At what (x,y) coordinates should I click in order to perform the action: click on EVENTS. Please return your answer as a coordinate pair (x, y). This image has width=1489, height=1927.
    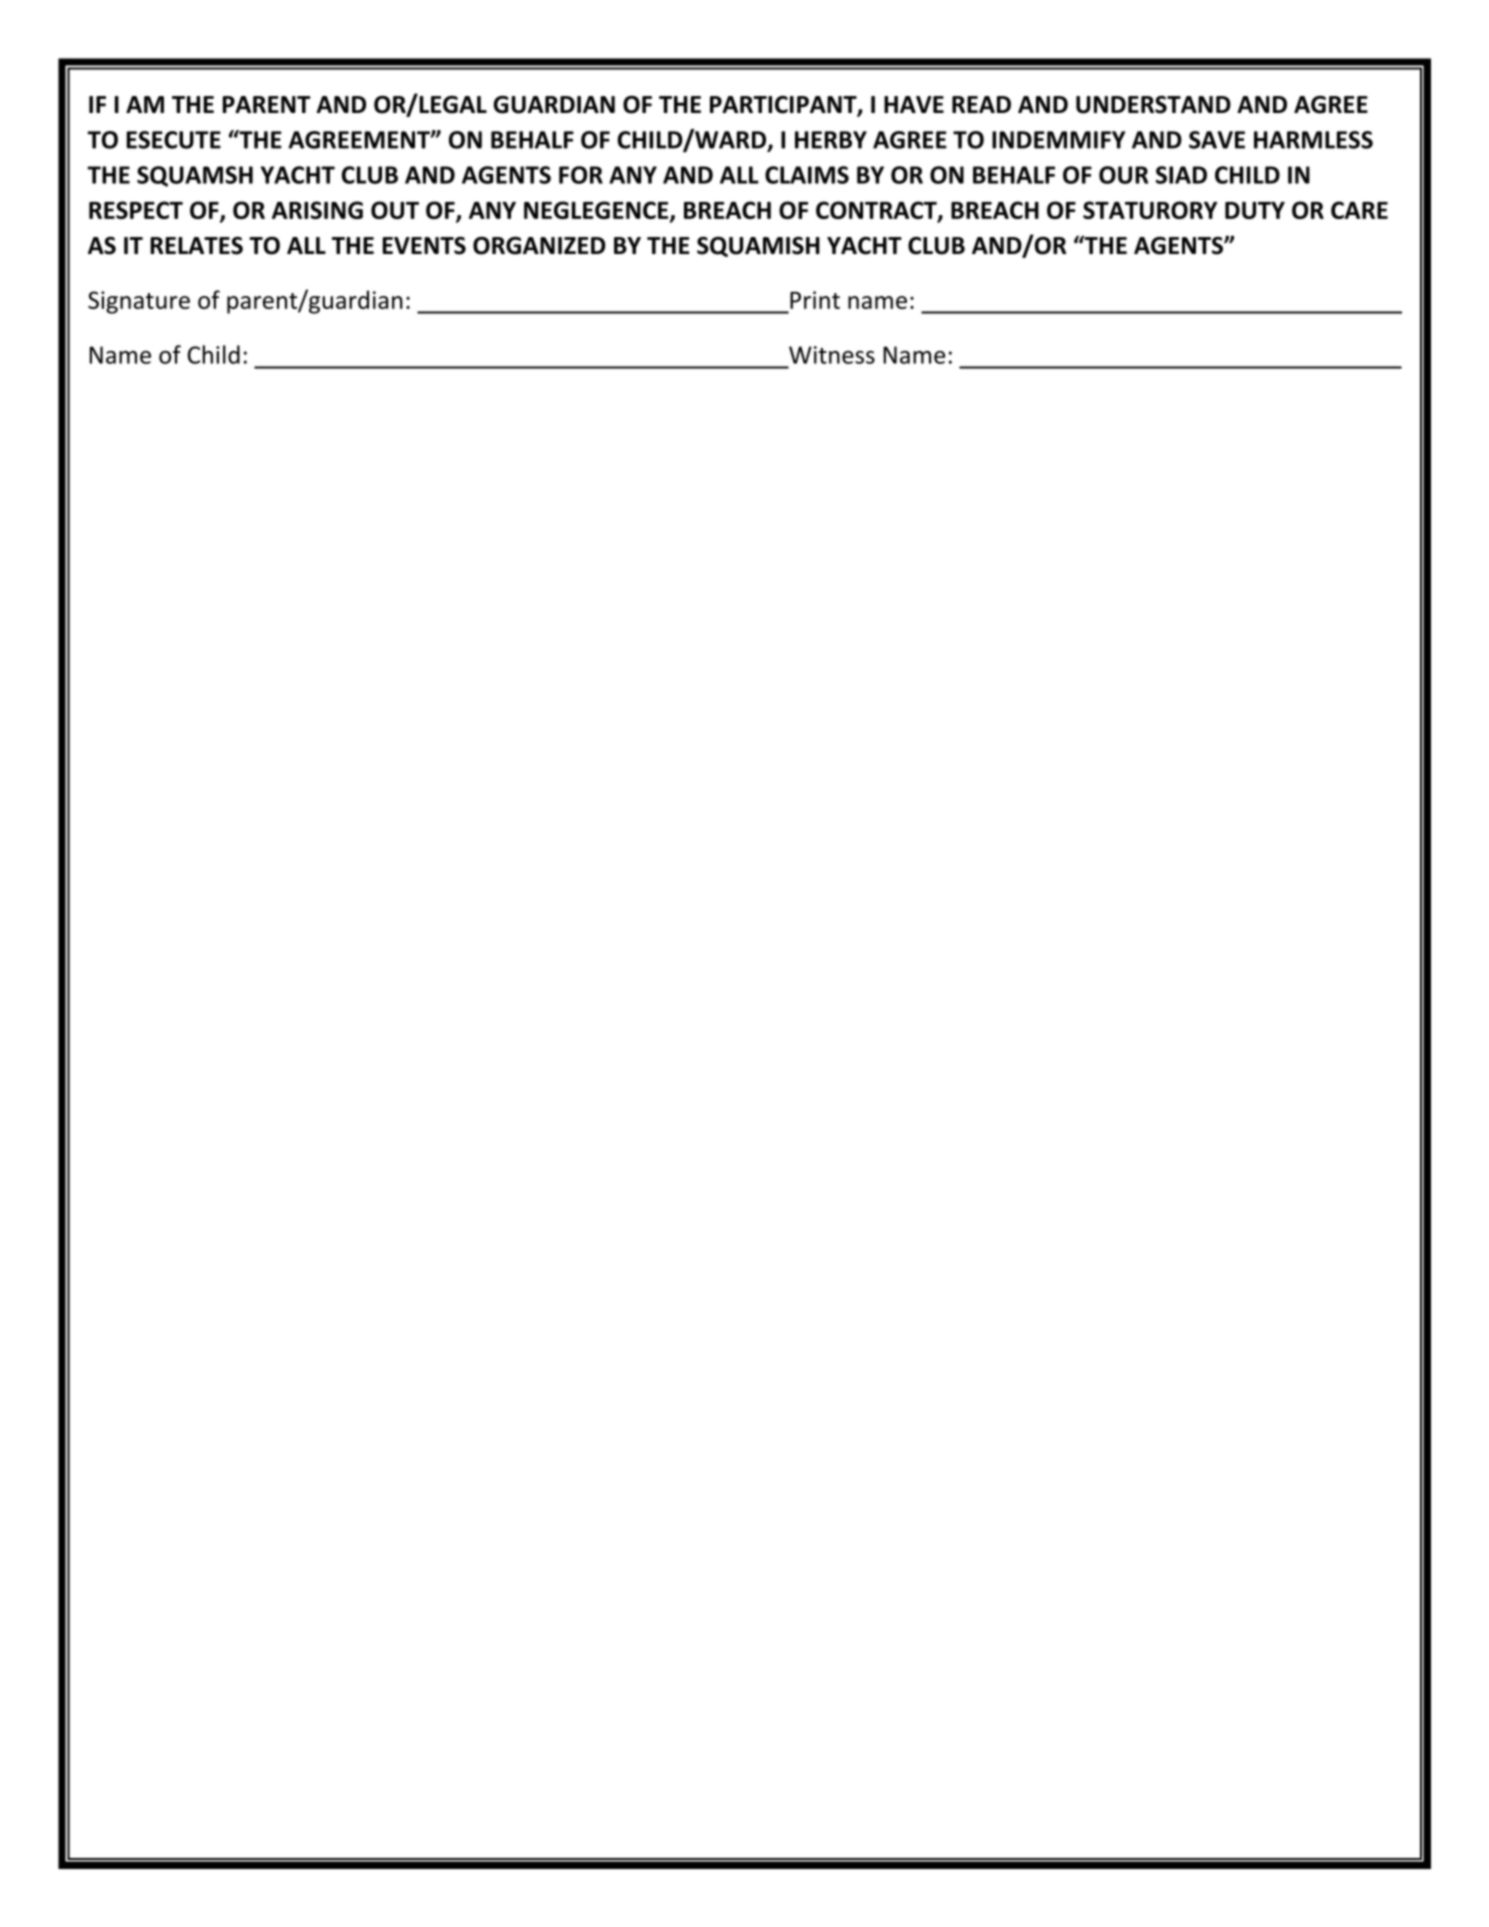
    Looking at the image, I should click on (424, 246).
